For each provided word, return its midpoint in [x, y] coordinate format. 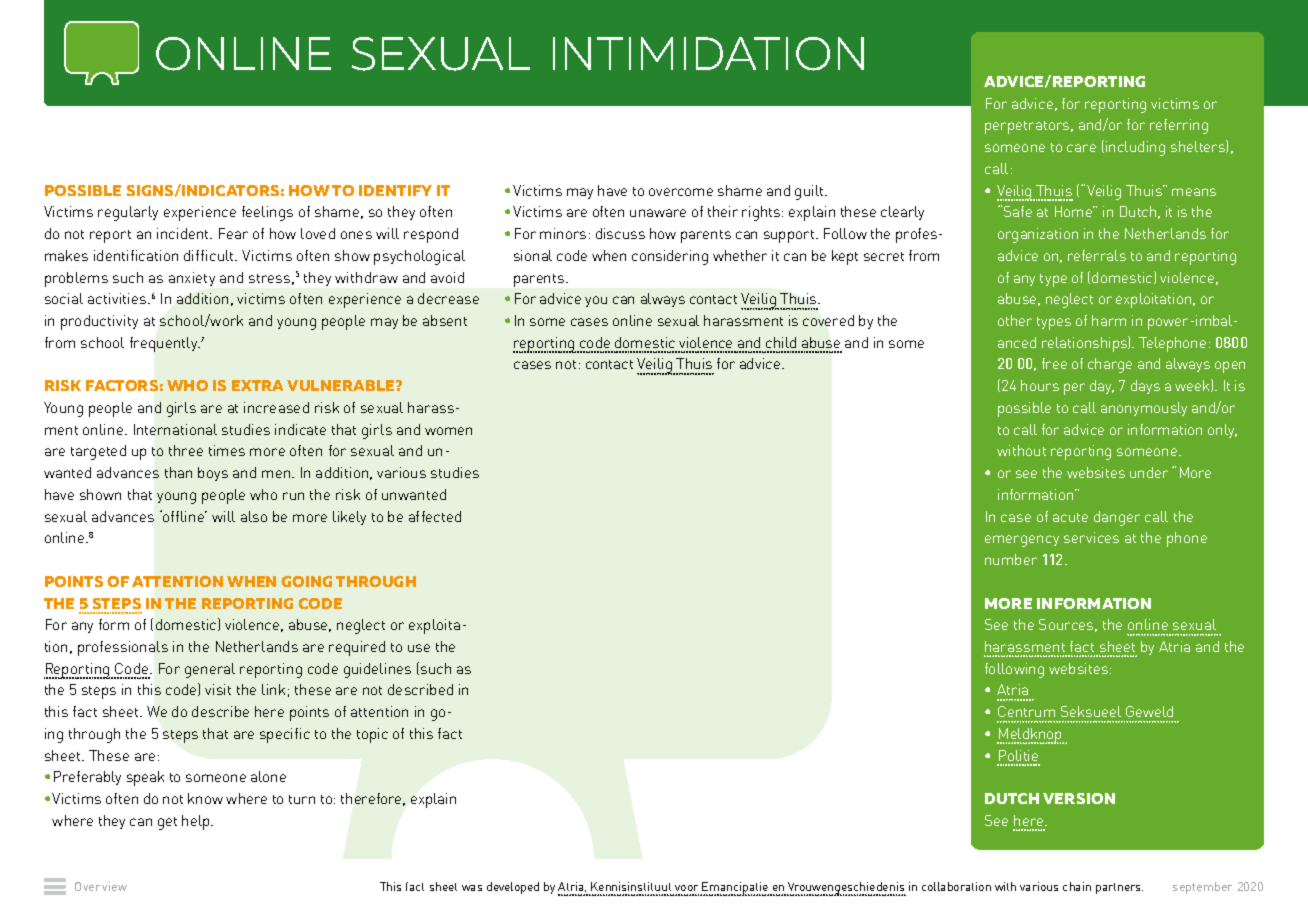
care [1081, 148]
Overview [101, 886]
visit [218, 689]
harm [1109, 320]
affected [435, 516]
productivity [99, 322]
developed [513, 888]
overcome [681, 192]
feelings [267, 213]
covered [828, 320]
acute [1070, 517]
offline [184, 516]
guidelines [377, 670]
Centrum [1026, 711]
